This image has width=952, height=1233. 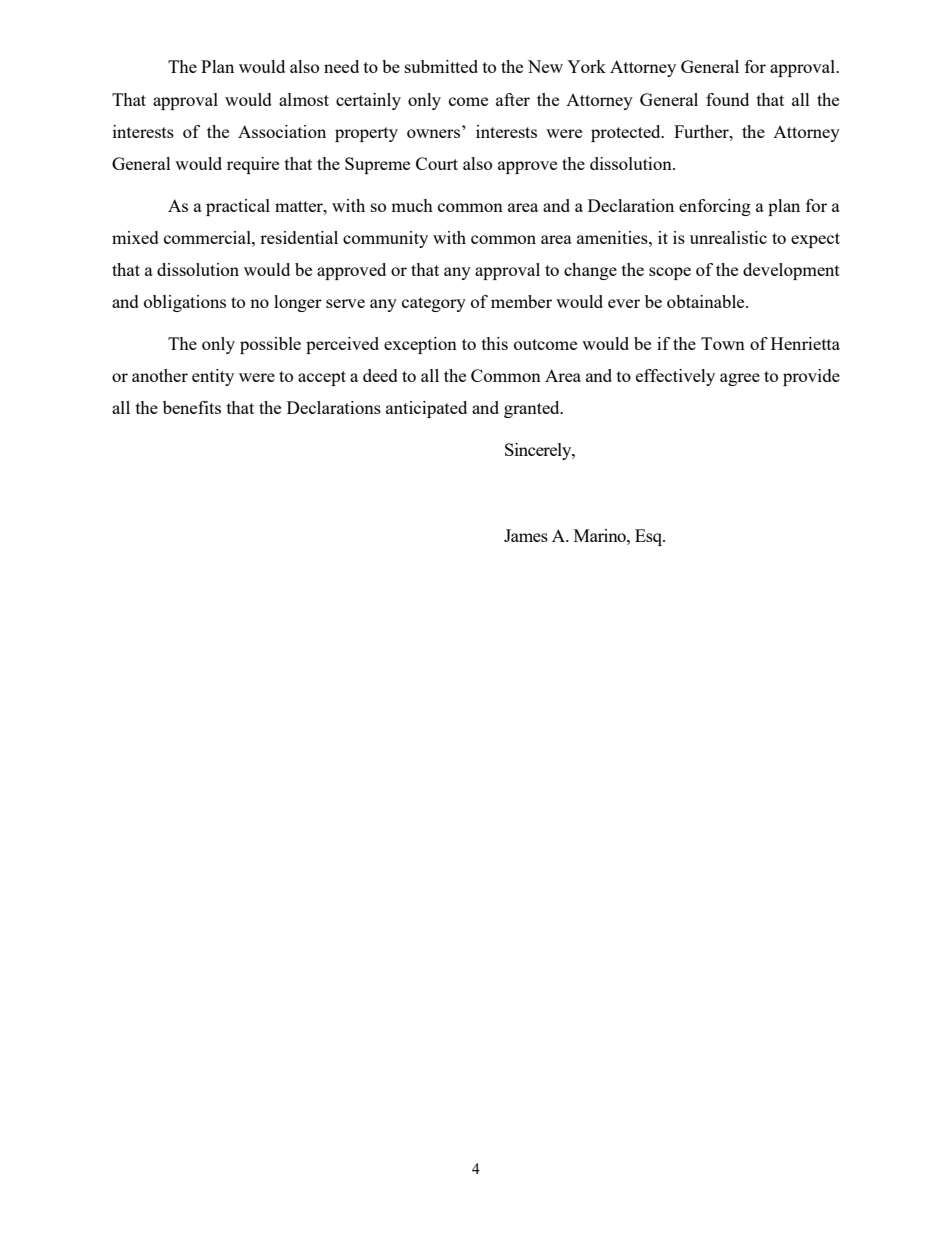 What do you see at coordinates (185, 303) in the image?
I see `obligations` at bounding box center [185, 303].
